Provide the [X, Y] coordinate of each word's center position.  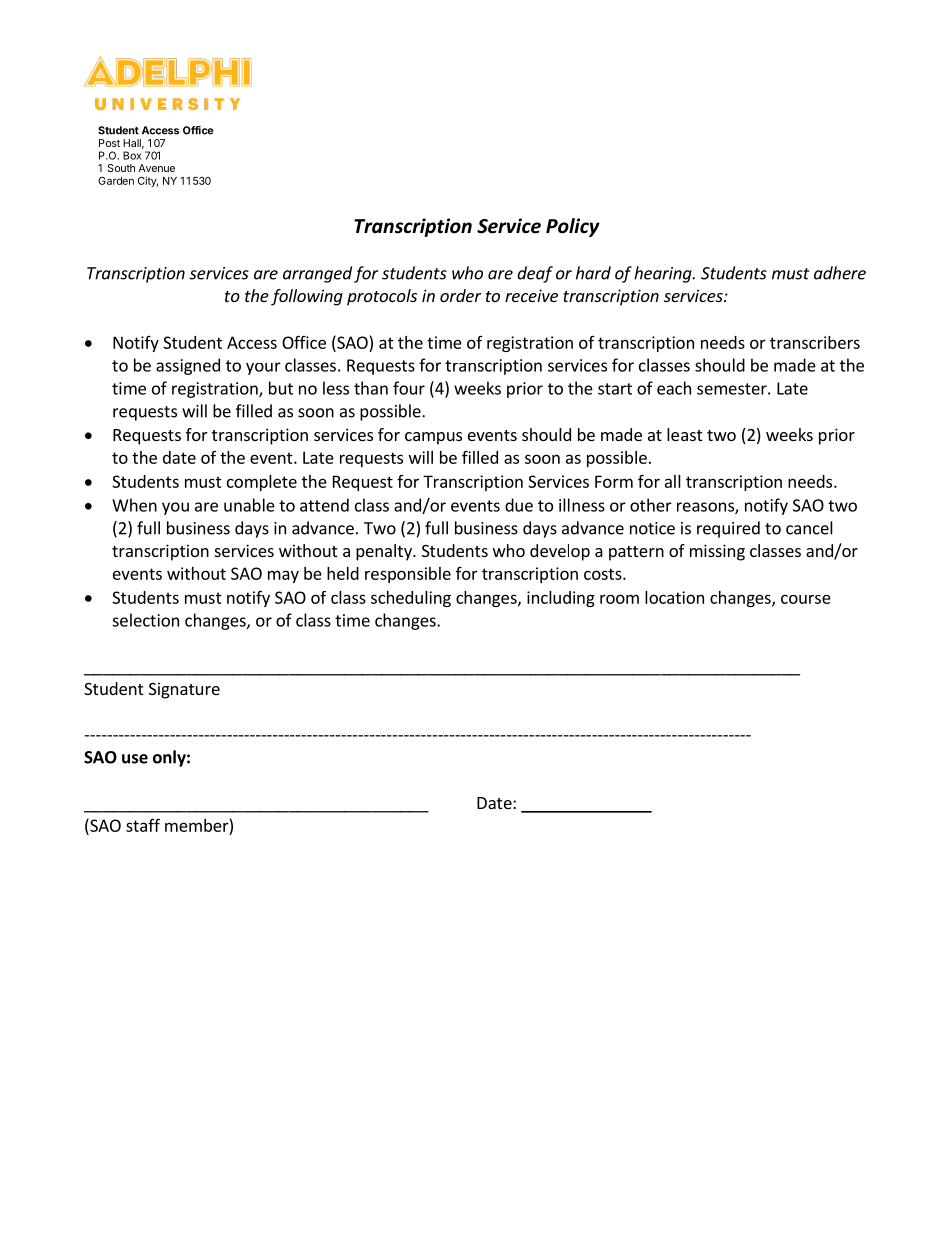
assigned [188, 366]
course [806, 599]
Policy [573, 227]
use [135, 759]
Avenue [156, 168]
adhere [840, 273]
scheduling [411, 599]
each [674, 388]
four [409, 388]
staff [143, 825]
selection [145, 620]
